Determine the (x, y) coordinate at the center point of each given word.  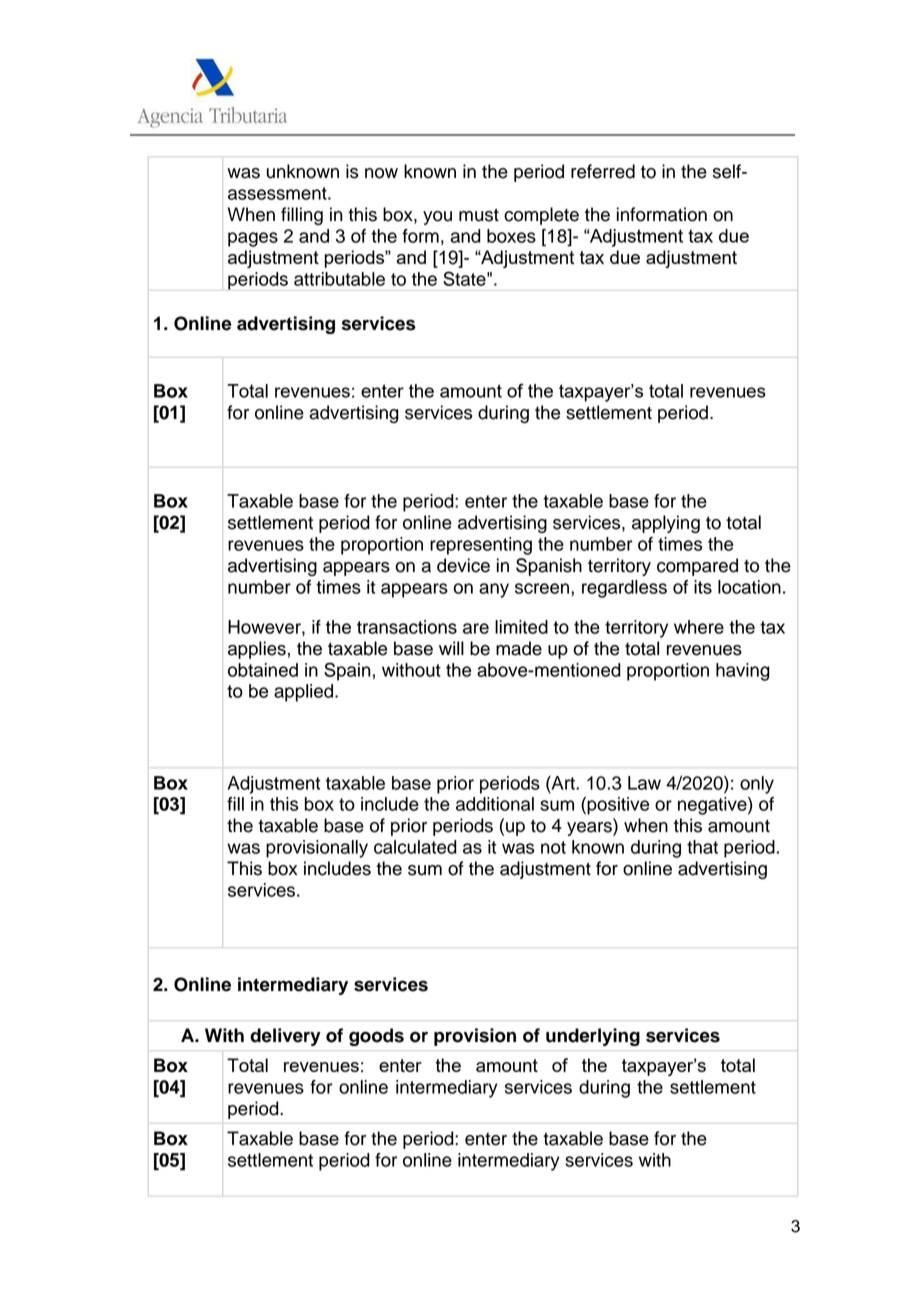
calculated (415, 847)
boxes (511, 236)
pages (253, 239)
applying (666, 524)
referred (603, 171)
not (553, 847)
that (702, 847)
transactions (407, 627)
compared (697, 567)
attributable (339, 279)
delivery (285, 1037)
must (479, 215)
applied (305, 693)
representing (481, 546)
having (743, 672)
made (519, 648)
